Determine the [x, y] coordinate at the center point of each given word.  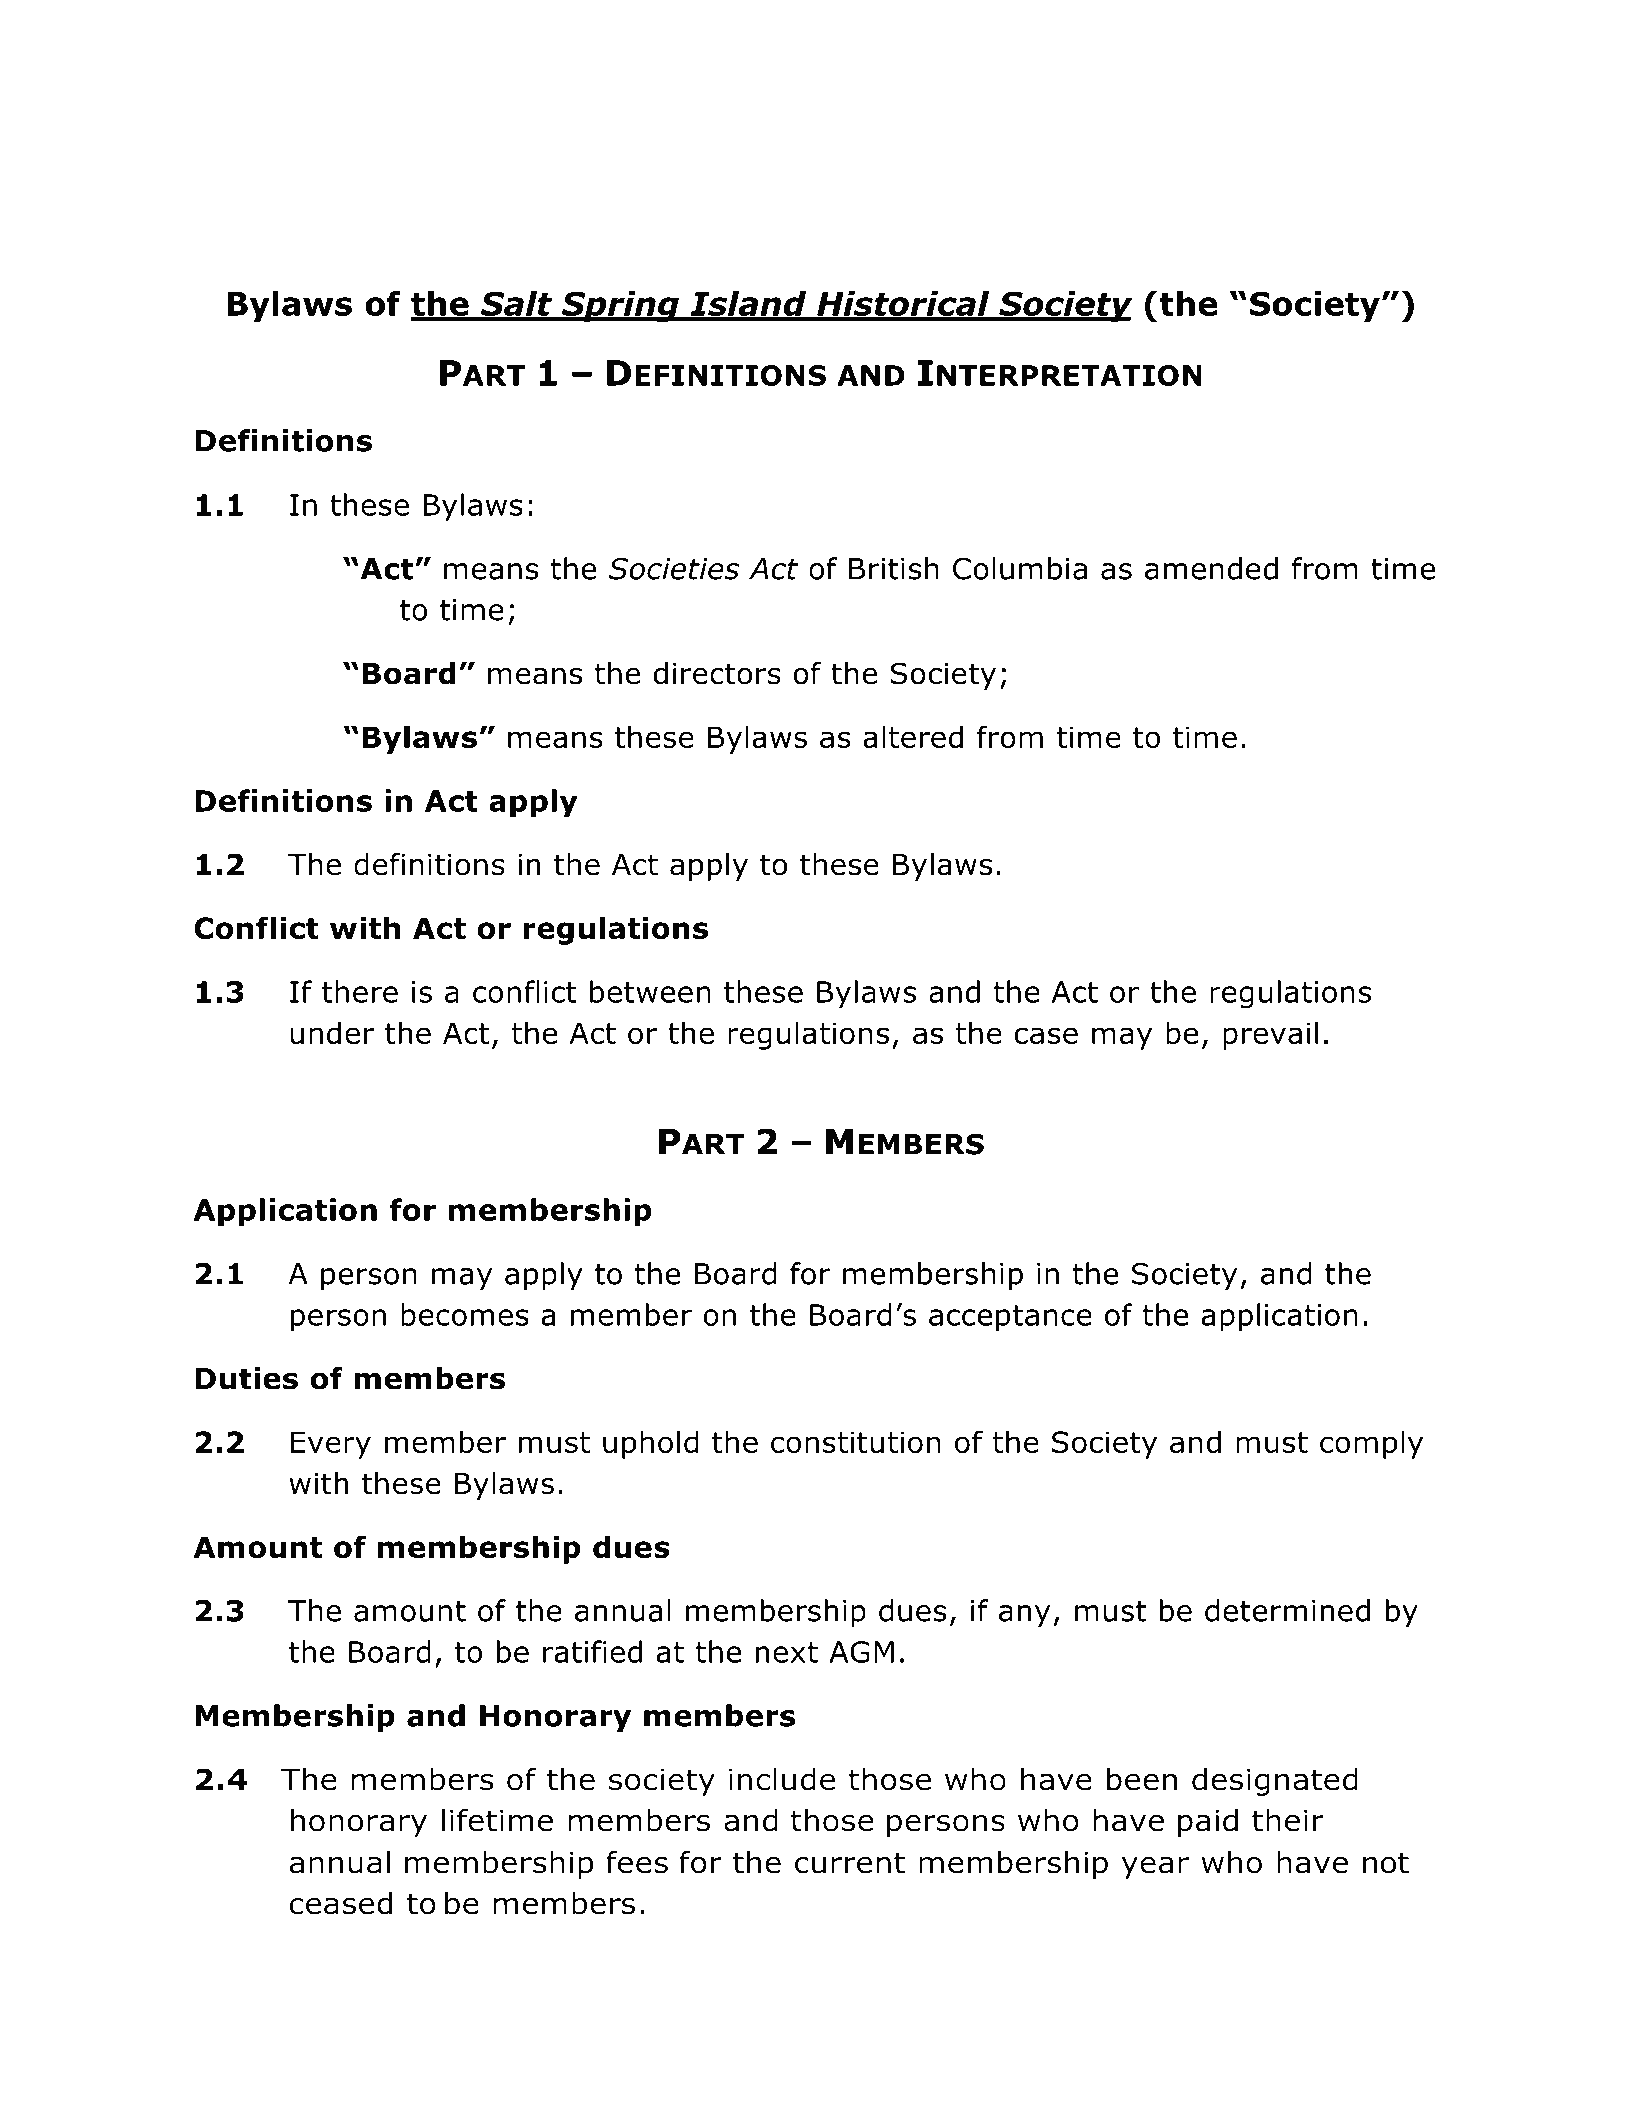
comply [1371, 1444]
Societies [674, 569]
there [360, 991]
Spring [620, 306]
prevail [1270, 1035]
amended [1211, 568]
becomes [465, 1314]
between [650, 991]
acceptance [1010, 1318]
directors [717, 673]
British [894, 568]
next [787, 1652]
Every [331, 1445]
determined [1287, 1610]
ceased [341, 1903]
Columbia [1020, 568]
